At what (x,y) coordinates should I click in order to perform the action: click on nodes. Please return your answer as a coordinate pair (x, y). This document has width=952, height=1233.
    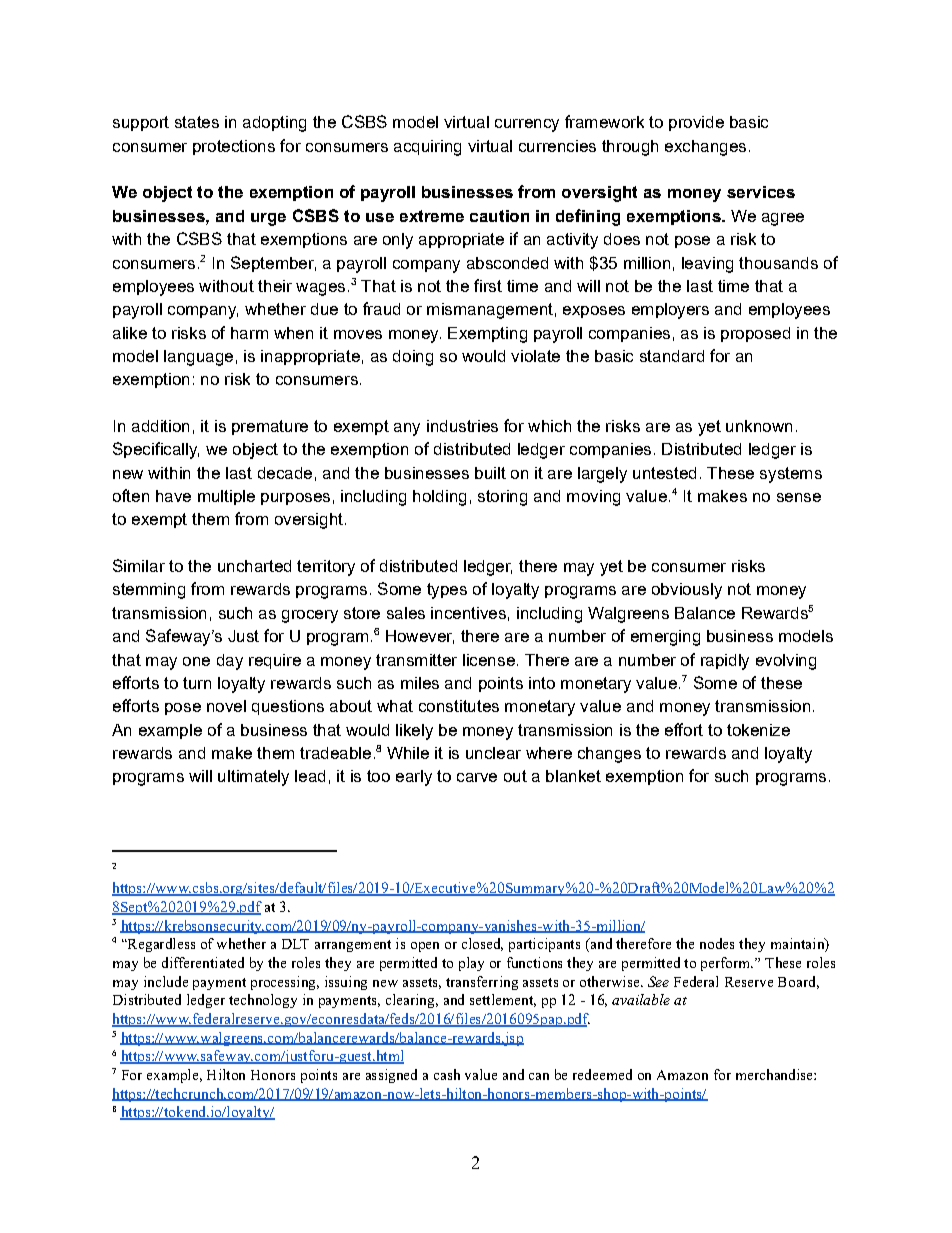
    Looking at the image, I should click on (717, 943).
